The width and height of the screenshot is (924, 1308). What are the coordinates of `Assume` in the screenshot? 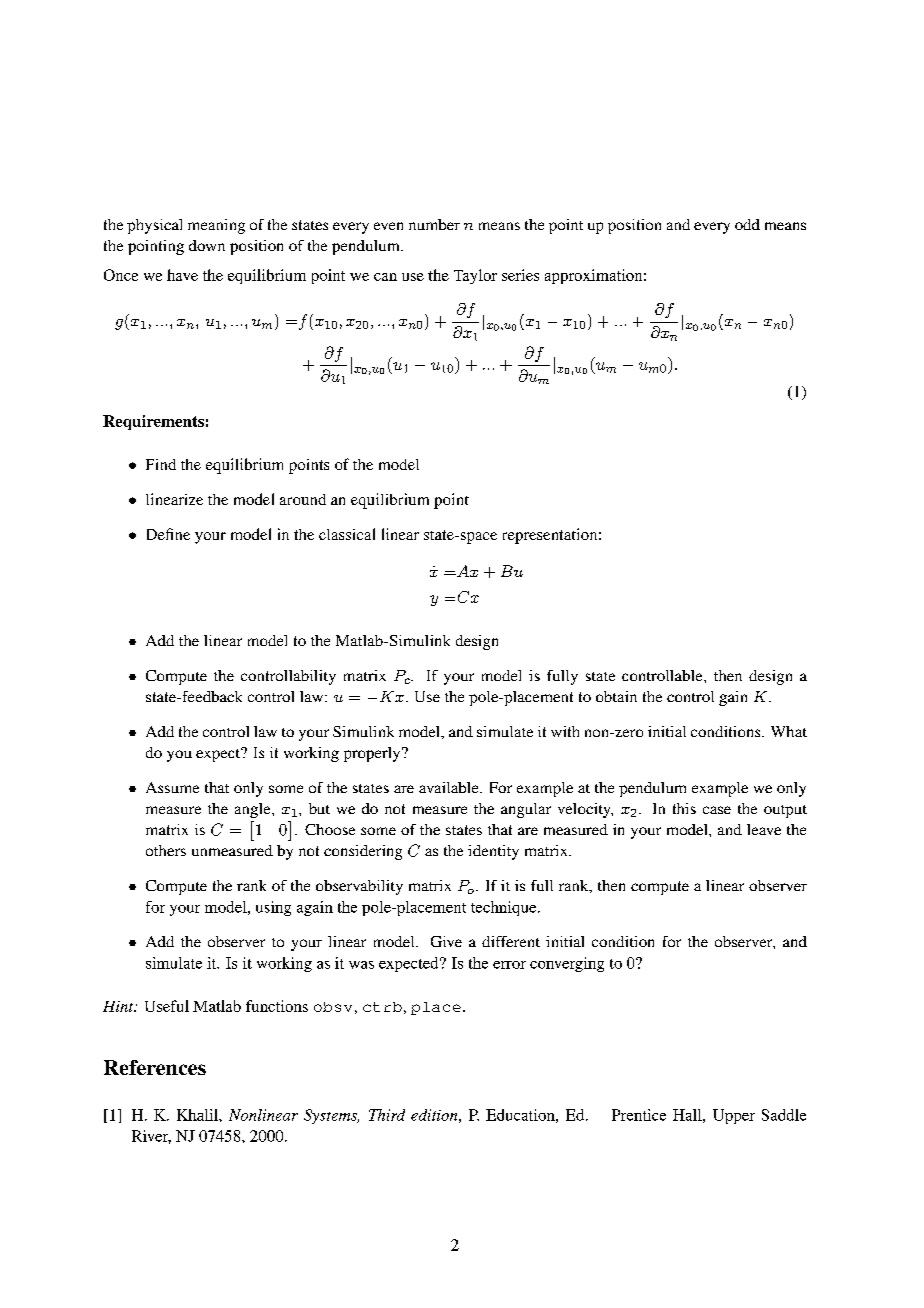 It's located at (172, 787).
